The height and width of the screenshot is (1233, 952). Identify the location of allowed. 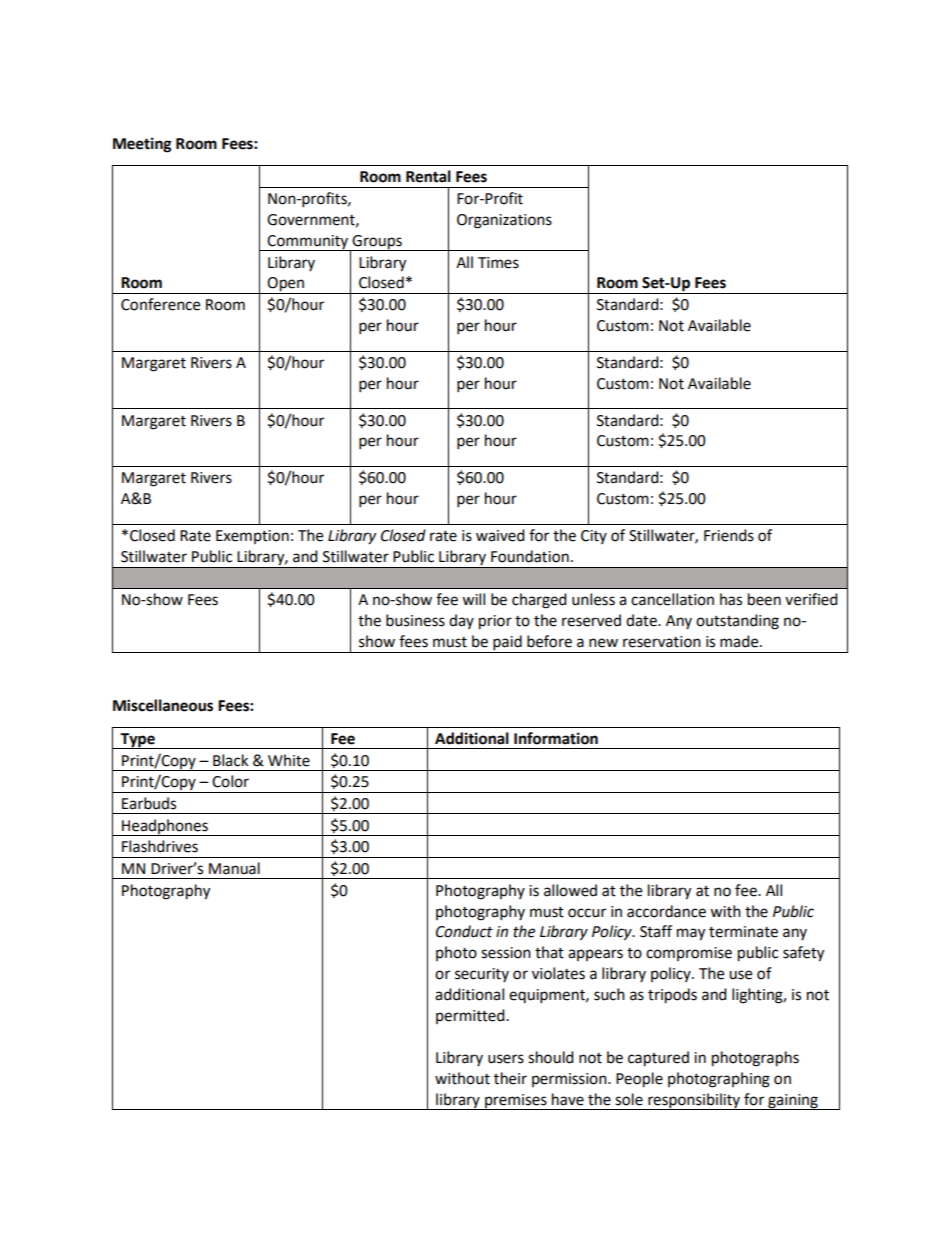
(570, 890).
